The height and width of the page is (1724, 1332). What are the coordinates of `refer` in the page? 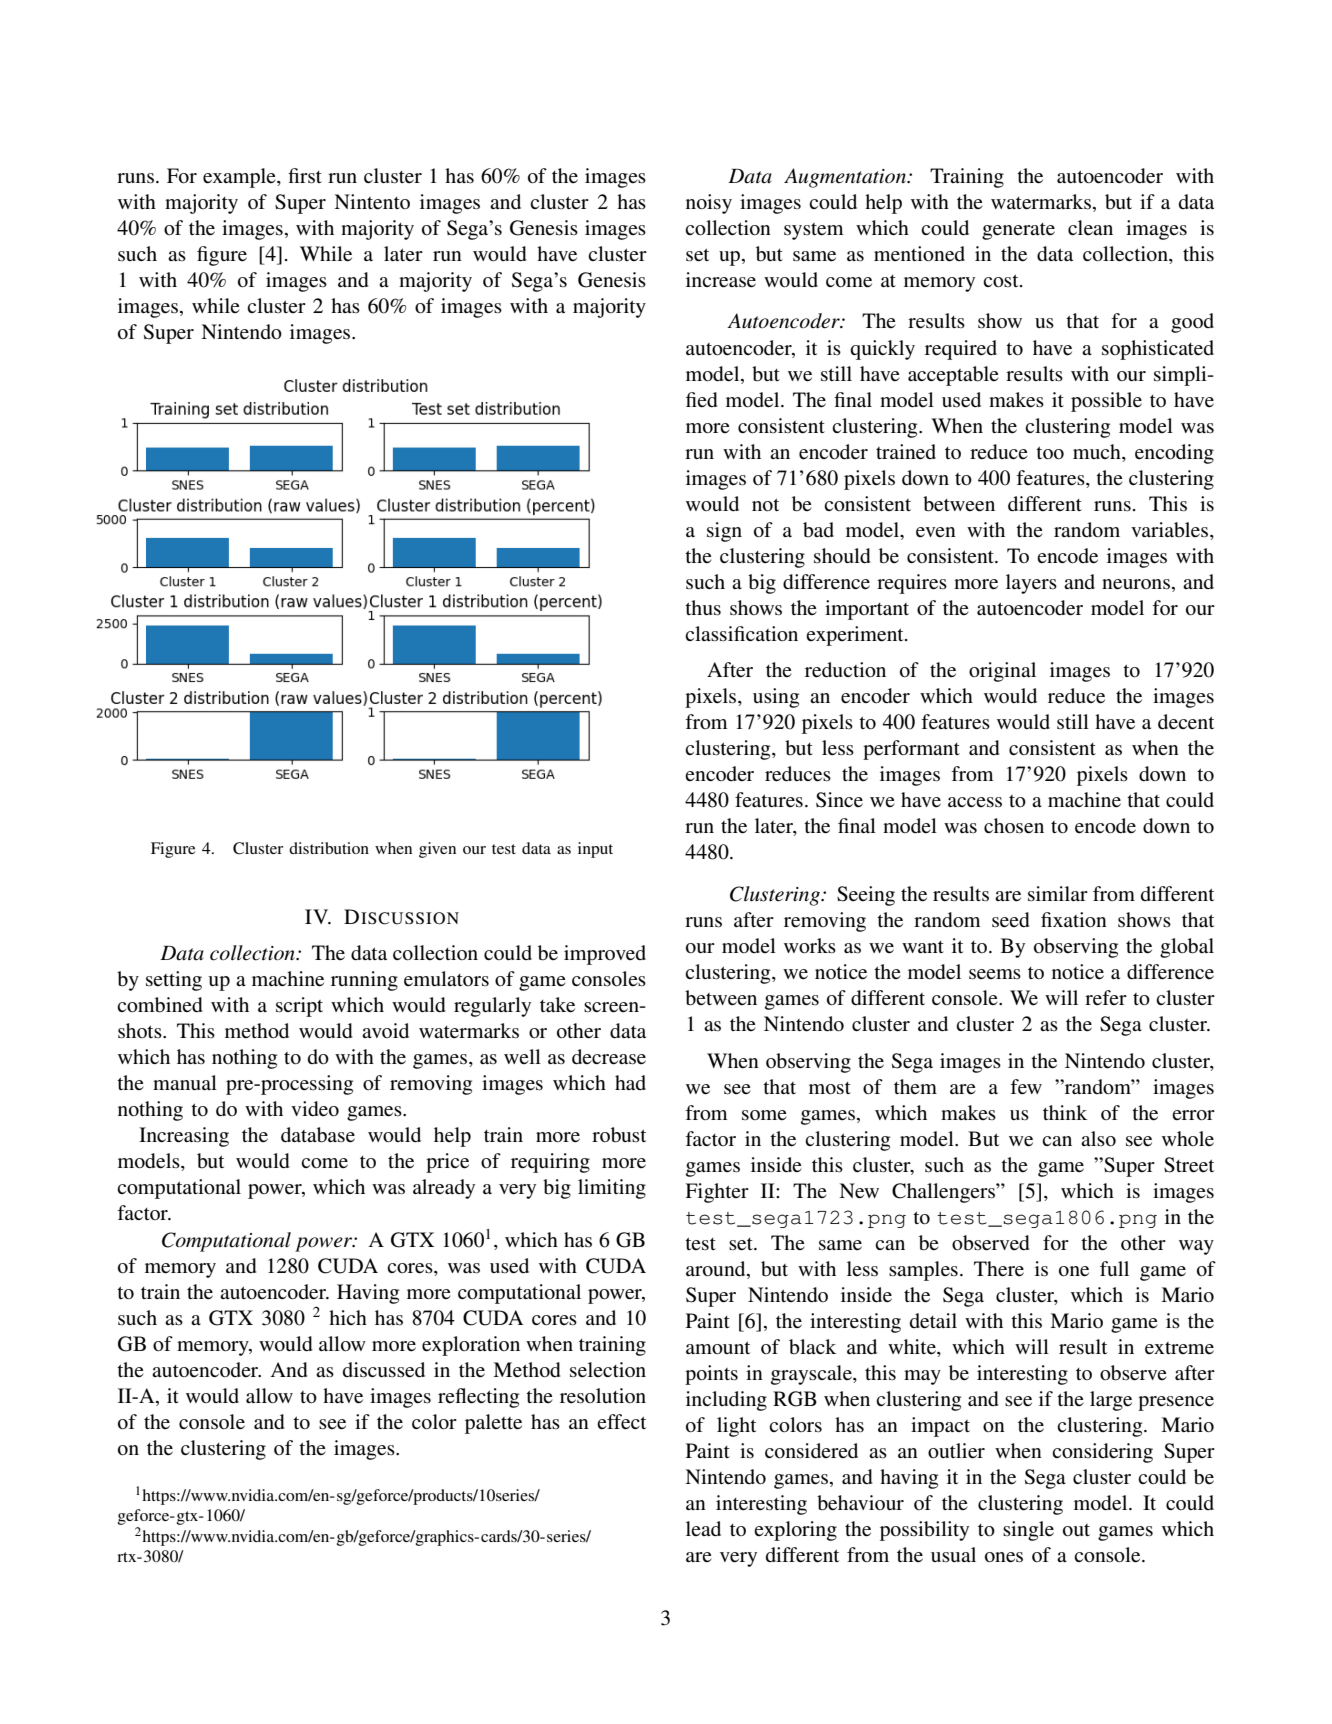 It's located at (1106, 997).
